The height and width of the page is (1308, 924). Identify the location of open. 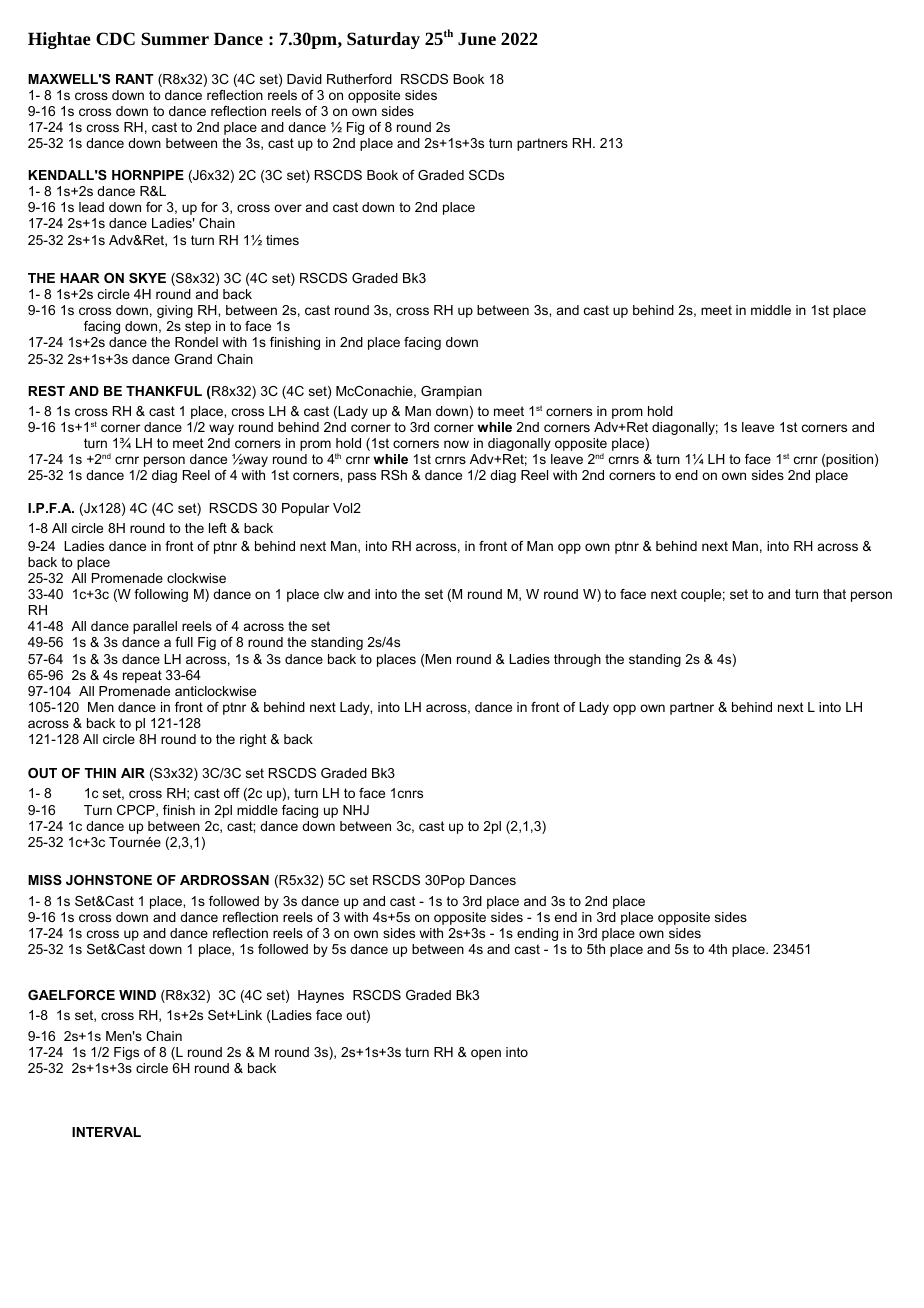
(486, 1054).
